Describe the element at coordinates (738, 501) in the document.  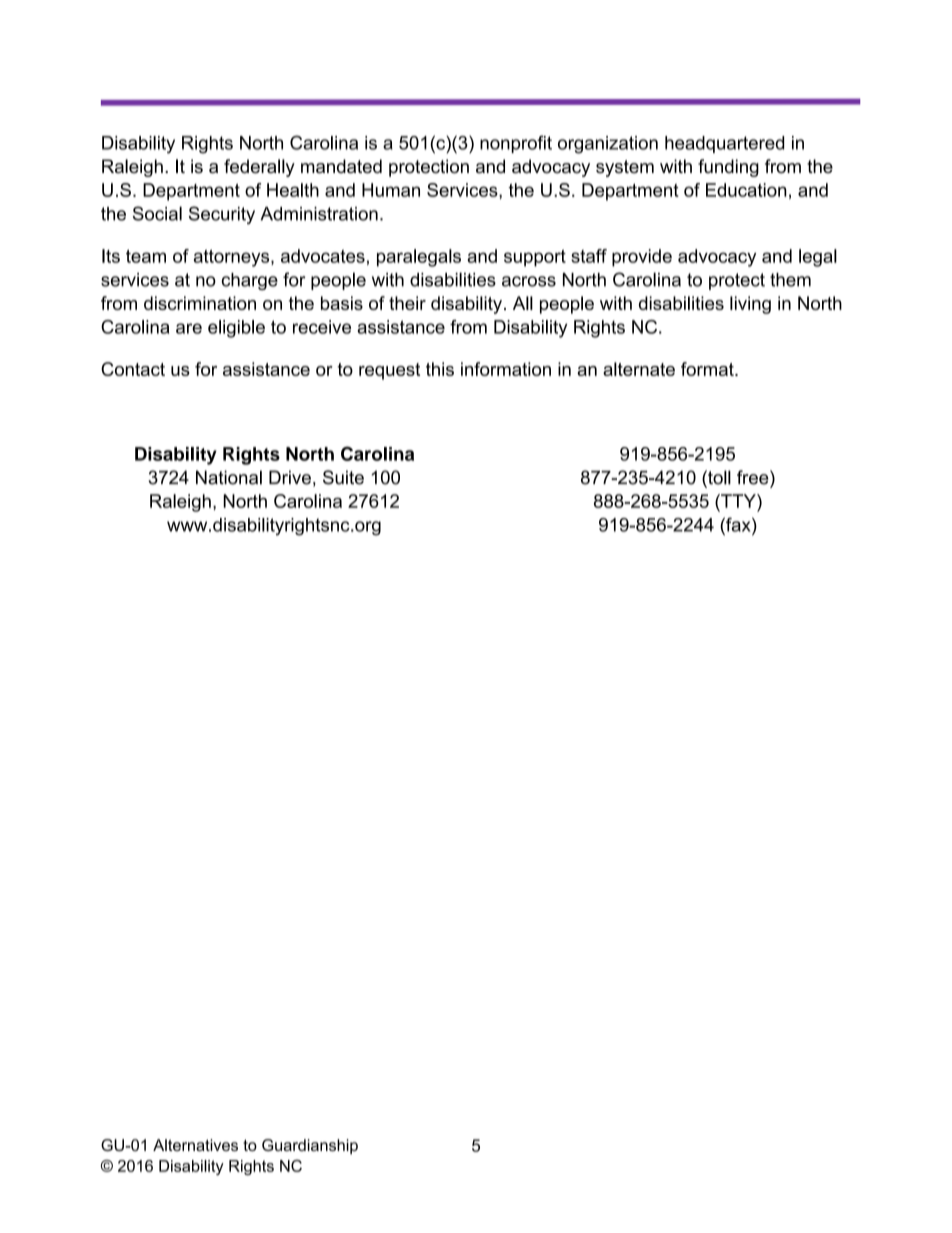
I see `TTY` at that location.
